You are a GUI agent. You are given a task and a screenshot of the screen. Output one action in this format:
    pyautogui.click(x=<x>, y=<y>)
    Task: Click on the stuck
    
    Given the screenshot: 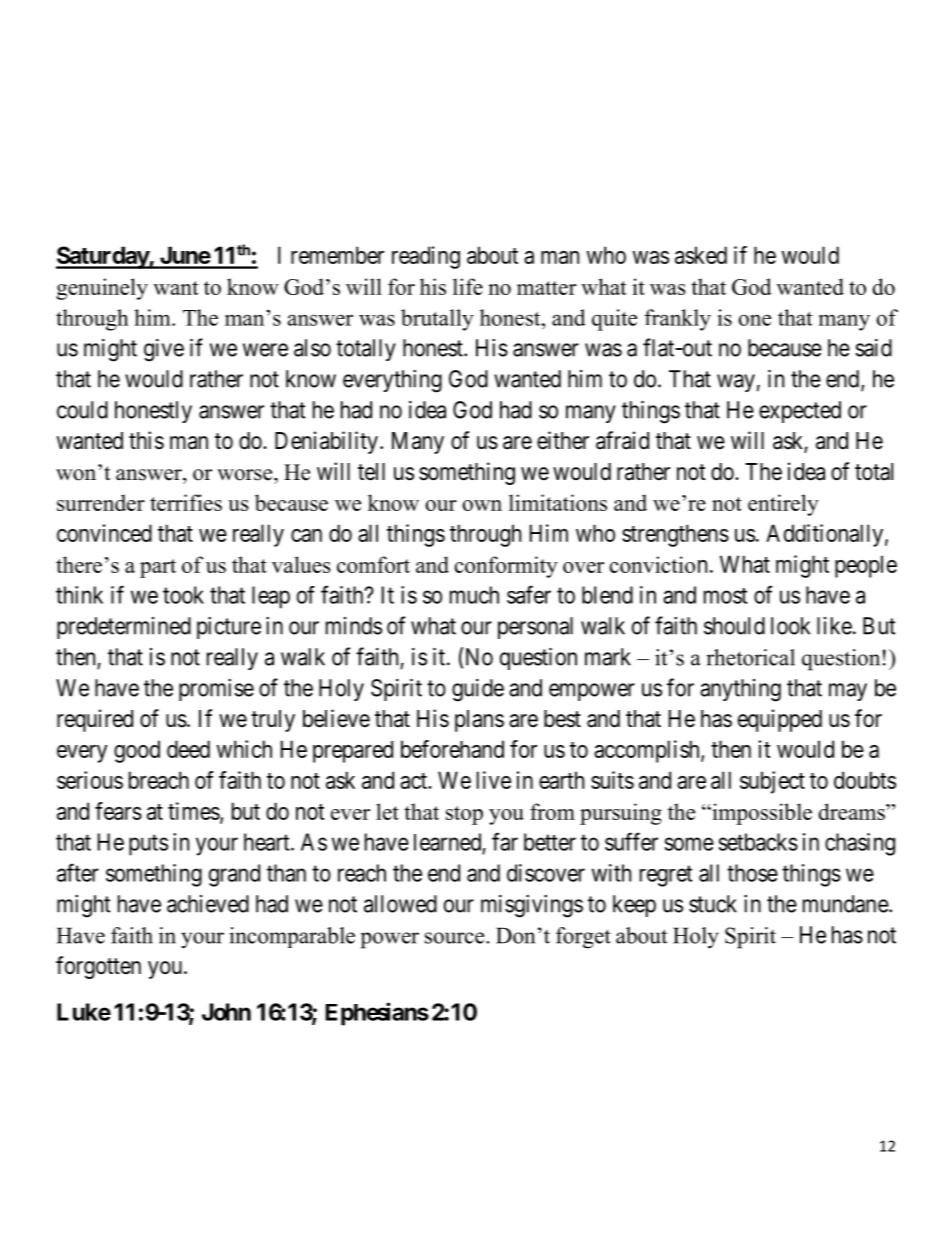 What is the action you would take?
    pyautogui.click(x=713, y=904)
